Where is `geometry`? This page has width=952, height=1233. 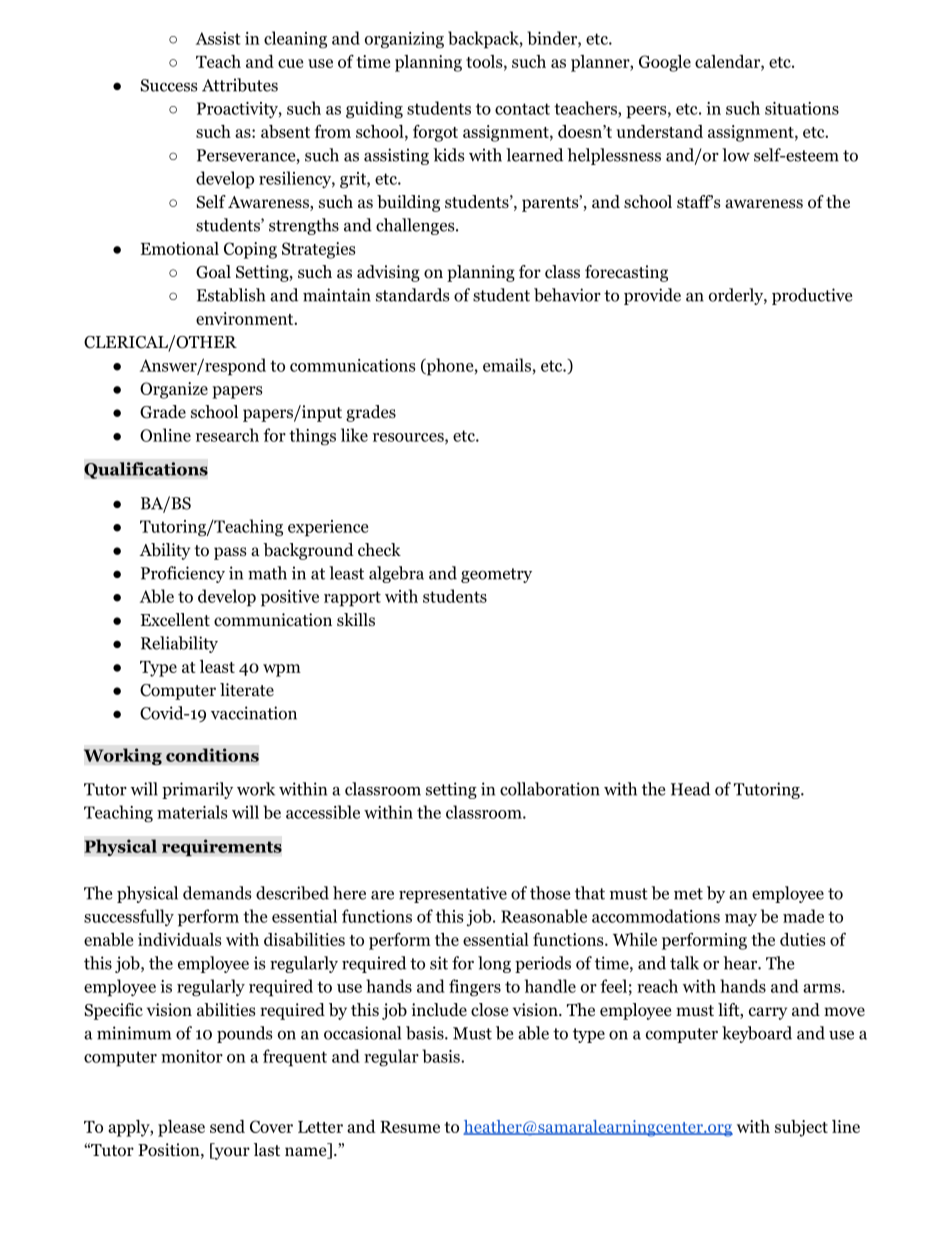
geometry is located at coordinates (496, 575).
